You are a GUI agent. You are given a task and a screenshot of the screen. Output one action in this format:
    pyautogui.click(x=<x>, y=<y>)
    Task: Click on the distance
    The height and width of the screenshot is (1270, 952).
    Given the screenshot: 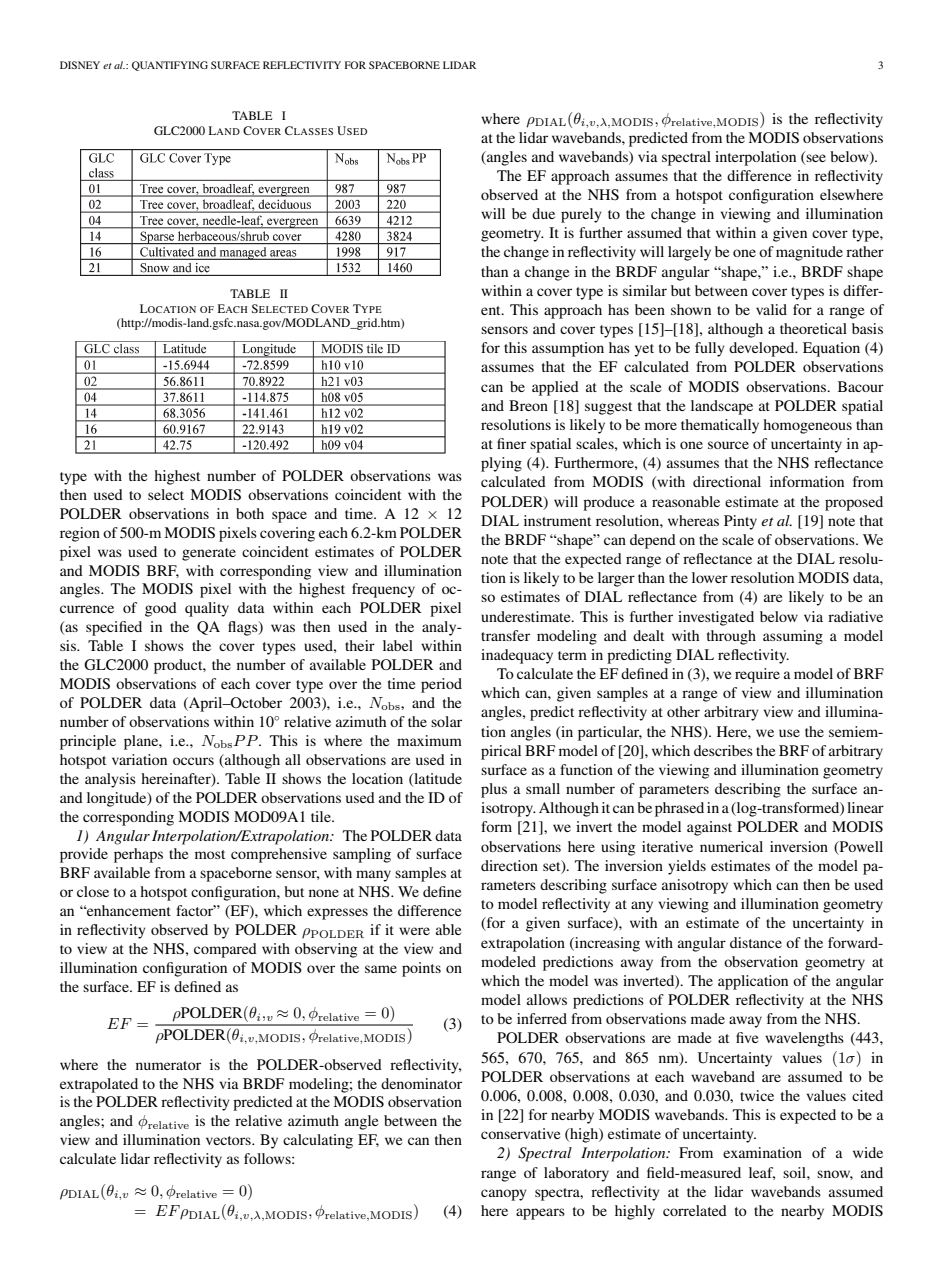 What is the action you would take?
    pyautogui.click(x=756, y=942)
